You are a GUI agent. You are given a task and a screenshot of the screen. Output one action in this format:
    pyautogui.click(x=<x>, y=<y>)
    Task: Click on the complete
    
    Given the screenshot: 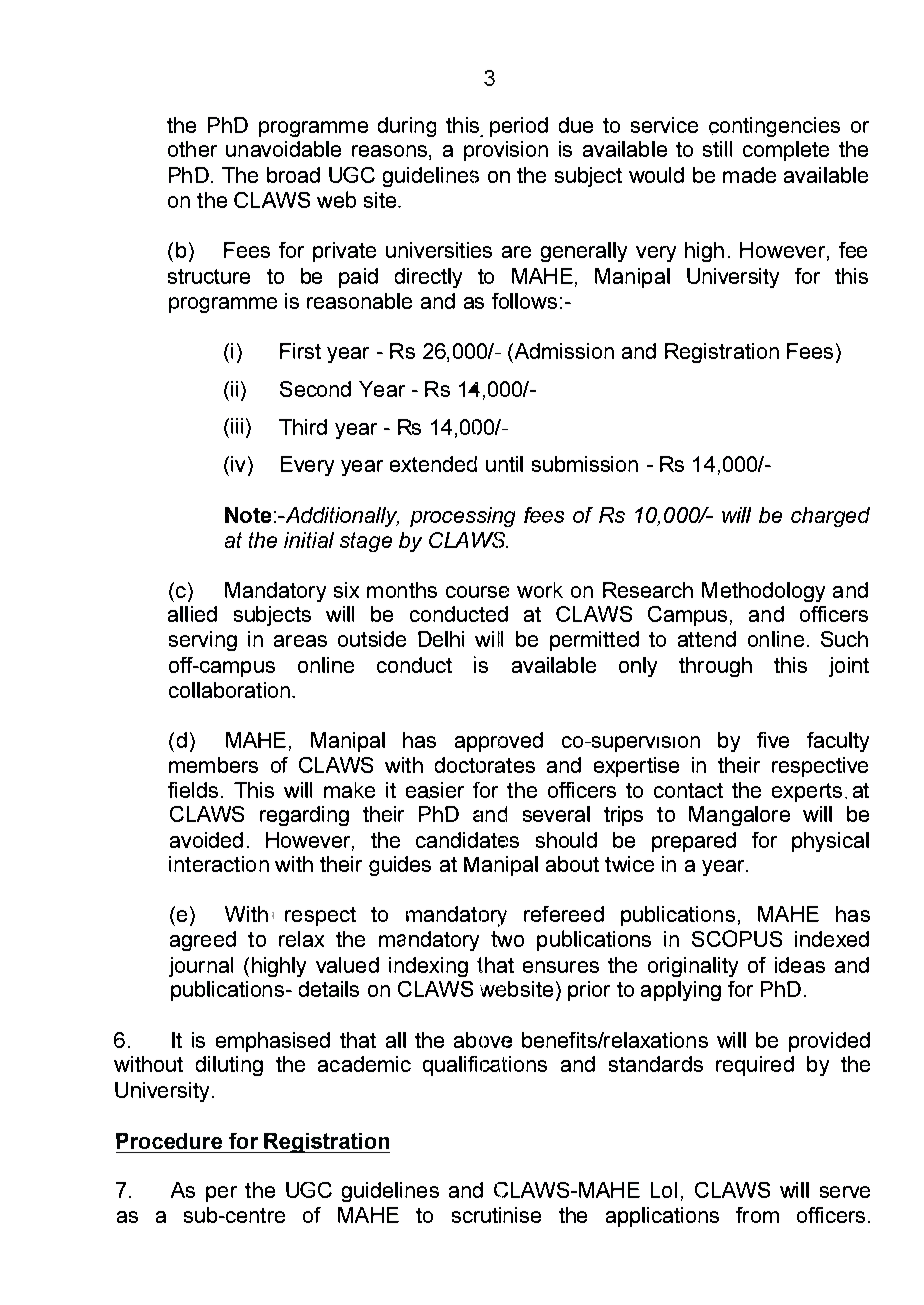 What is the action you would take?
    pyautogui.click(x=786, y=151)
